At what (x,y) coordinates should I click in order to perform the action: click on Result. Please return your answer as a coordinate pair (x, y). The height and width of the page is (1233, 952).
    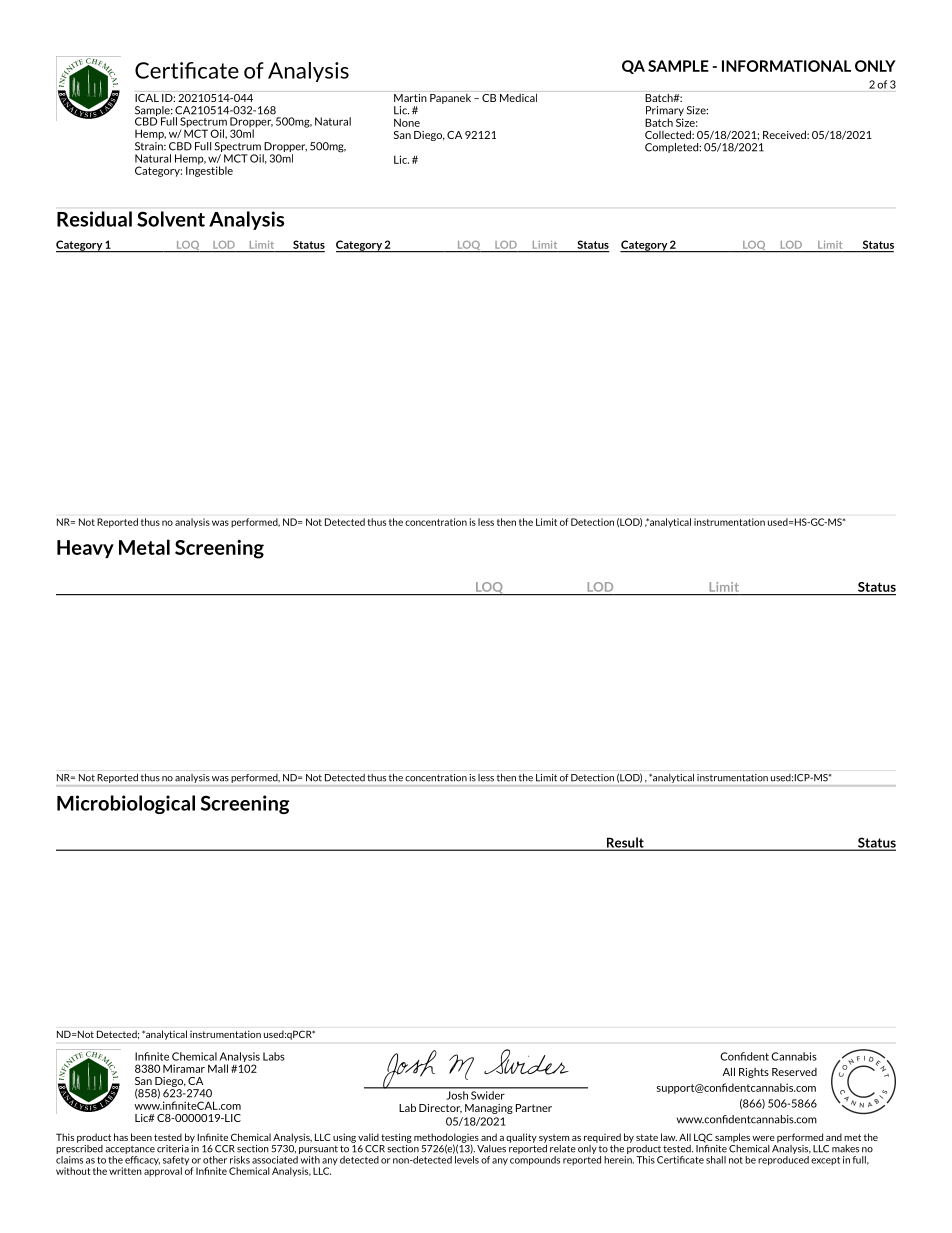
    Looking at the image, I should click on (625, 843).
